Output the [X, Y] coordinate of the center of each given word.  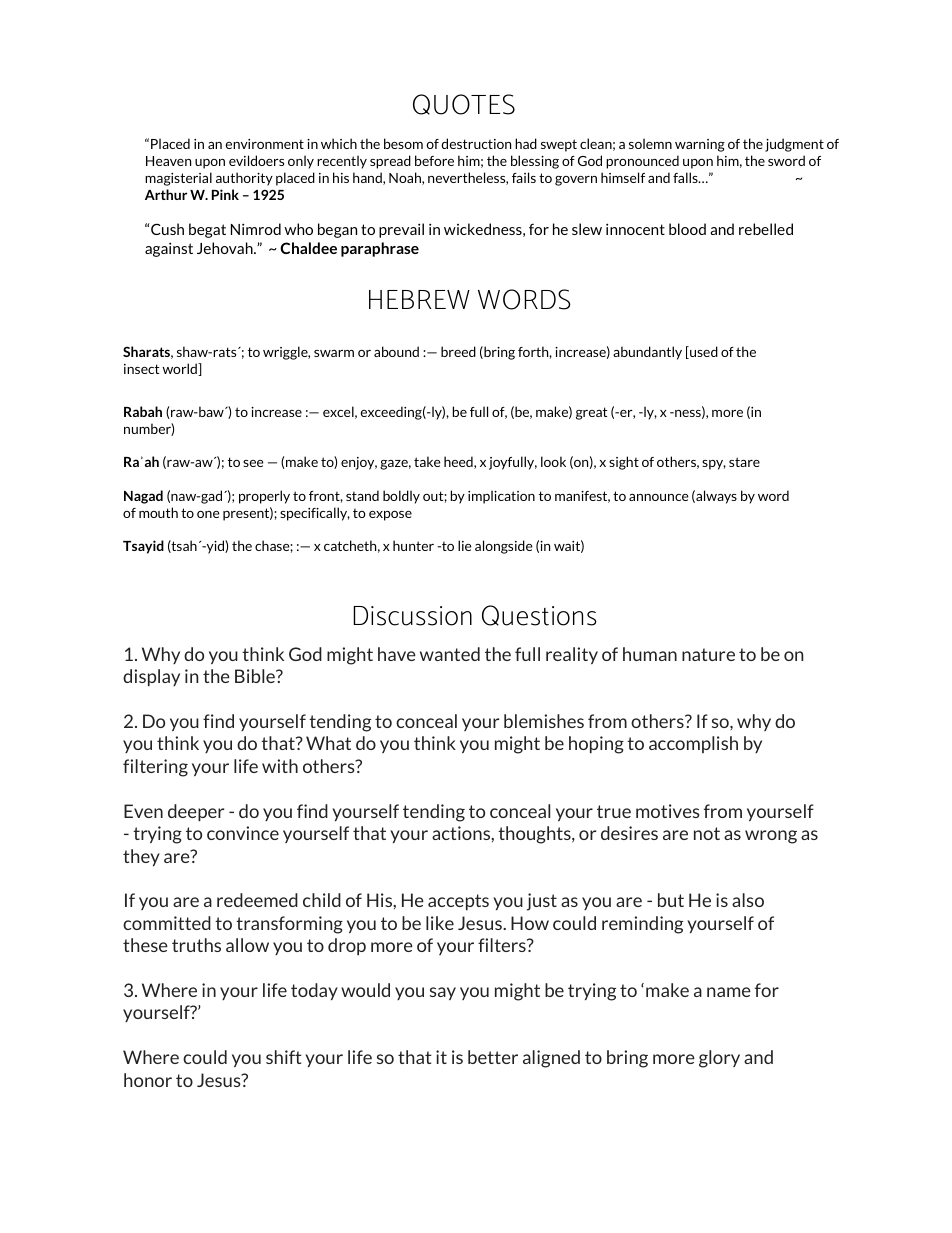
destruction [476, 143]
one [208, 514]
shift [284, 1057]
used [703, 352]
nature [708, 654]
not [707, 833]
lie [464, 545]
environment [265, 144]
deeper [196, 812]
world [180, 369]
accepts [458, 902]
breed [458, 351]
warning [700, 145]
